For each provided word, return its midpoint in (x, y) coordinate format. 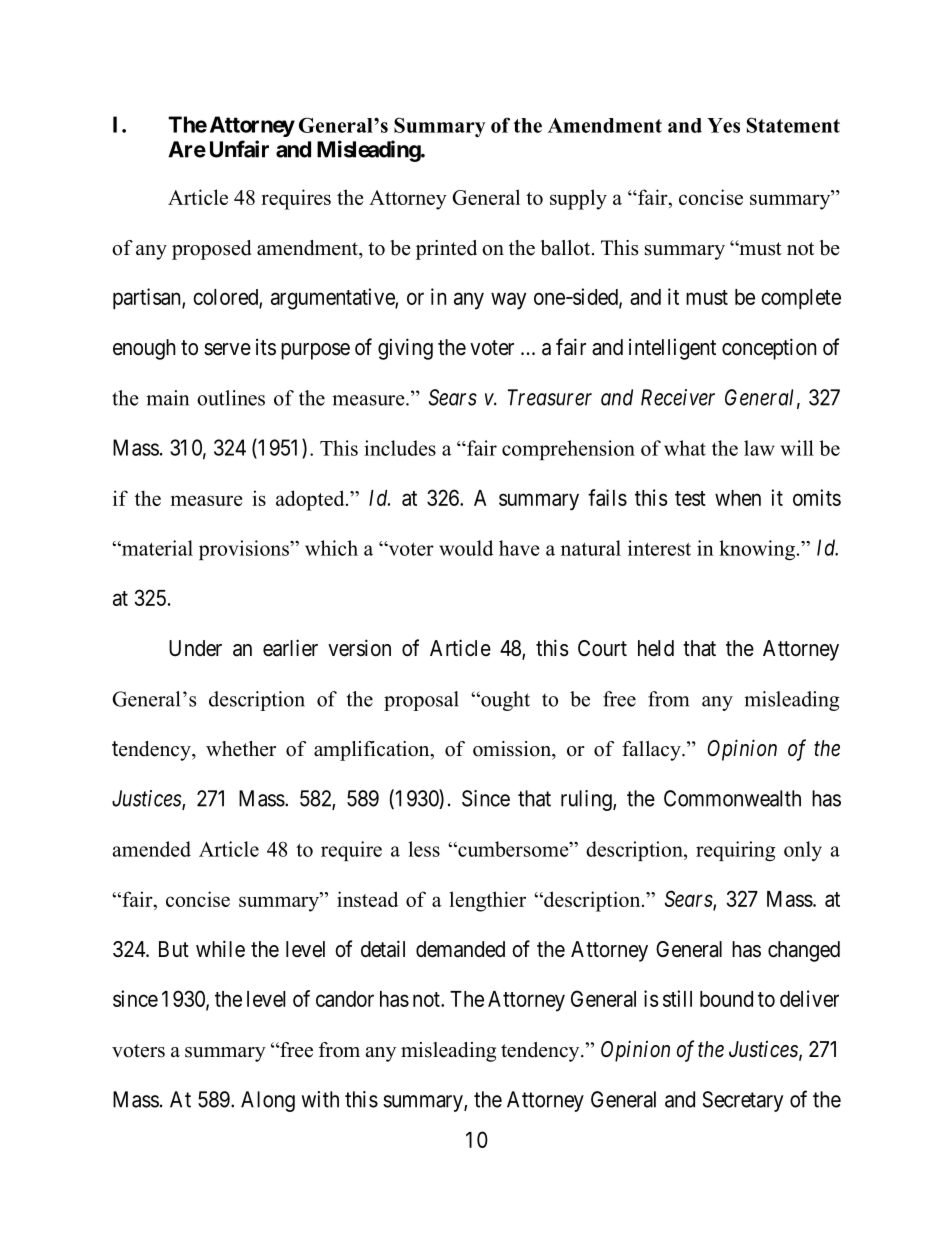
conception (769, 349)
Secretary (743, 1101)
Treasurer (550, 397)
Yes (723, 125)
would (466, 548)
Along (268, 1101)
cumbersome (513, 849)
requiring (735, 851)
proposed (211, 250)
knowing (757, 550)
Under (195, 648)
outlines (231, 398)
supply (578, 199)
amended (152, 849)
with (320, 1099)
